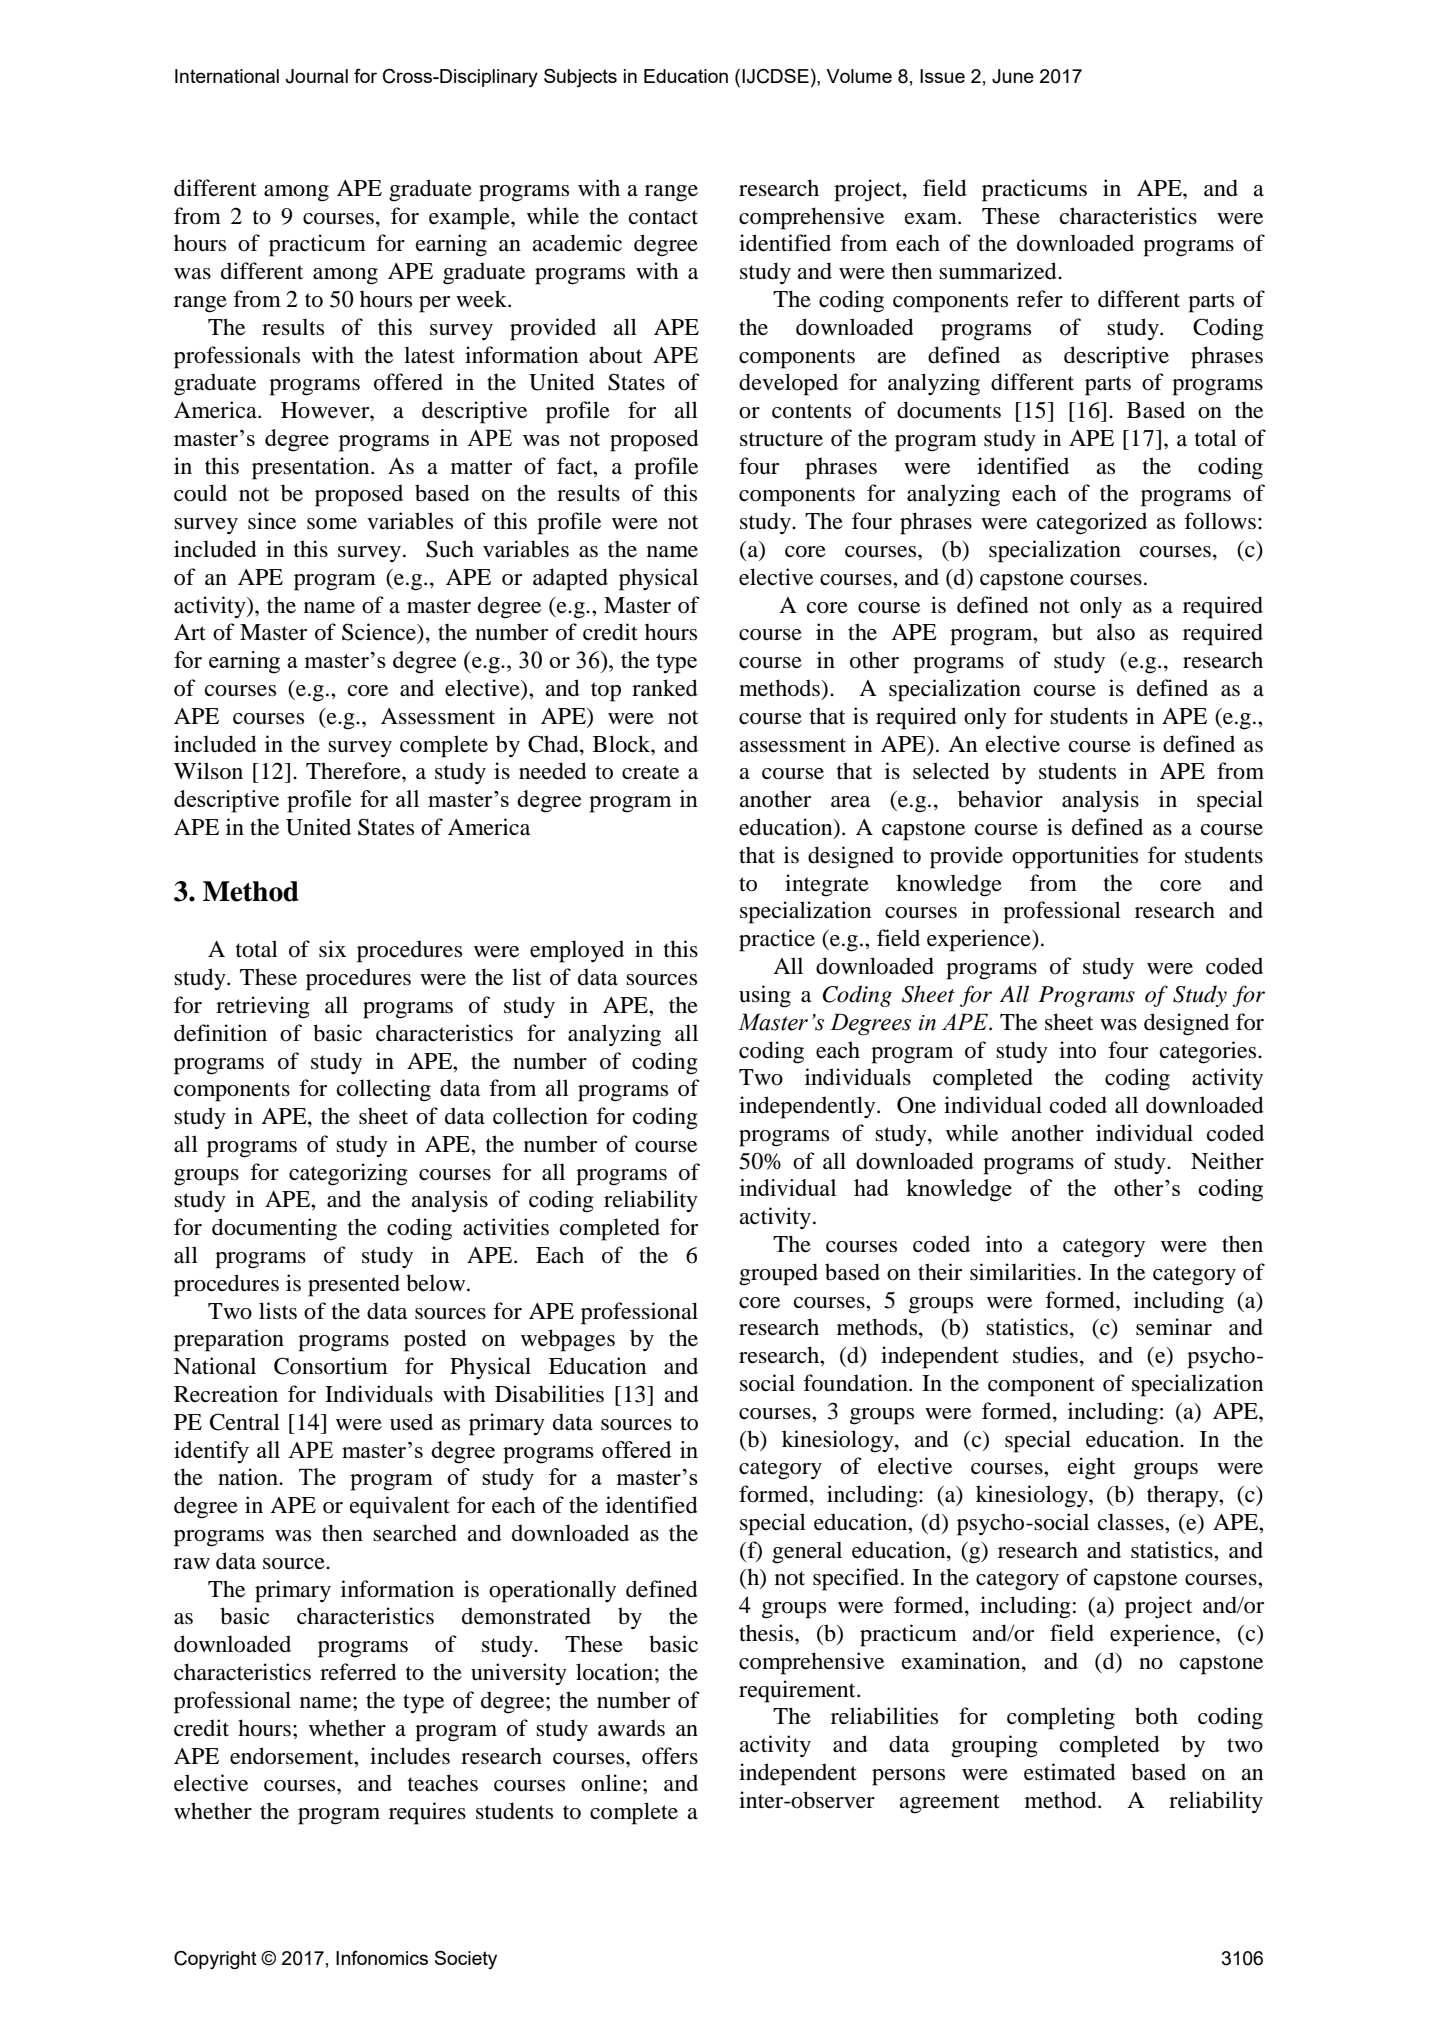 The height and width of the image is (2035, 1438). I want to click on June, so click(1013, 76).
